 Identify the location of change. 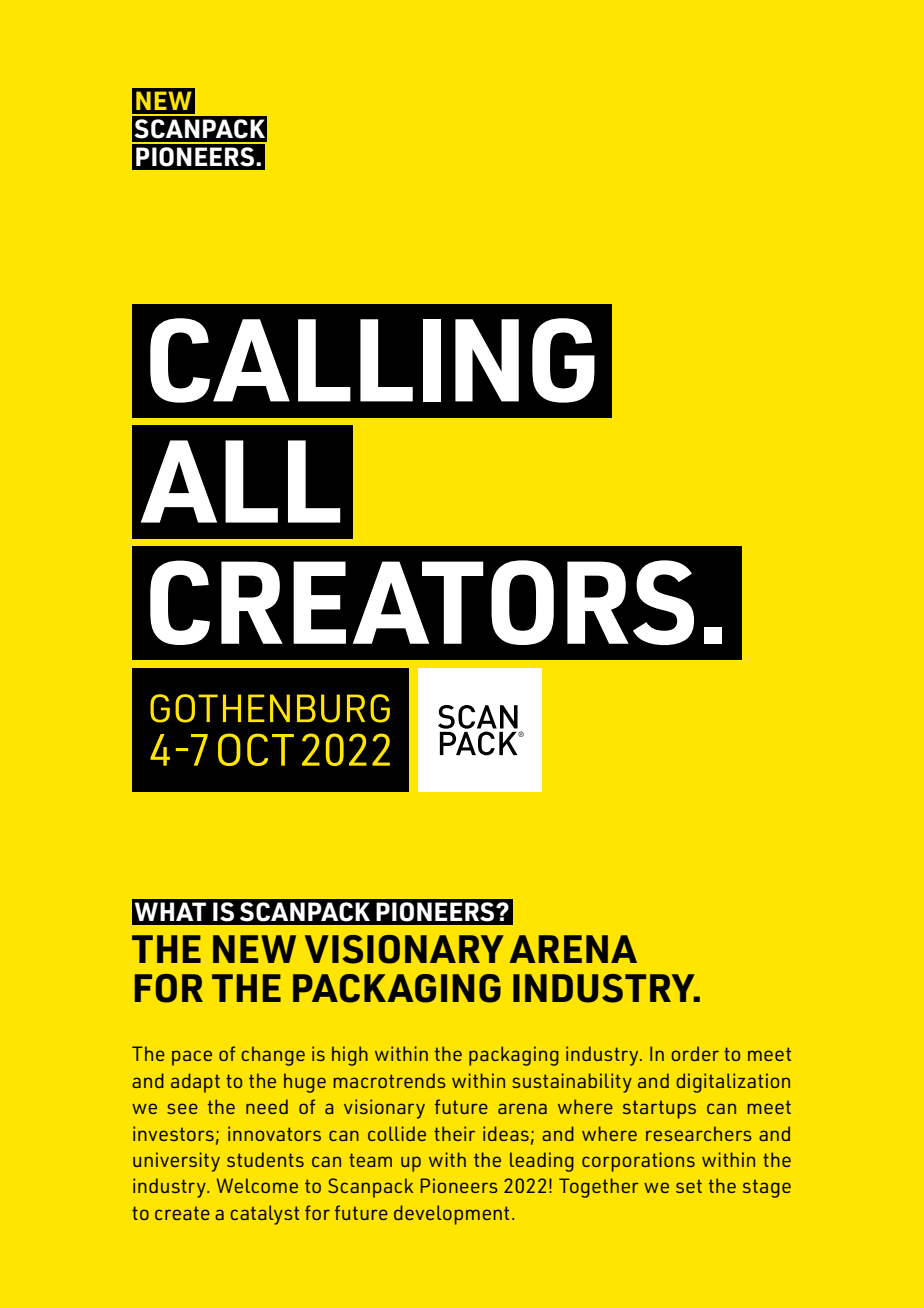
(273, 1056).
